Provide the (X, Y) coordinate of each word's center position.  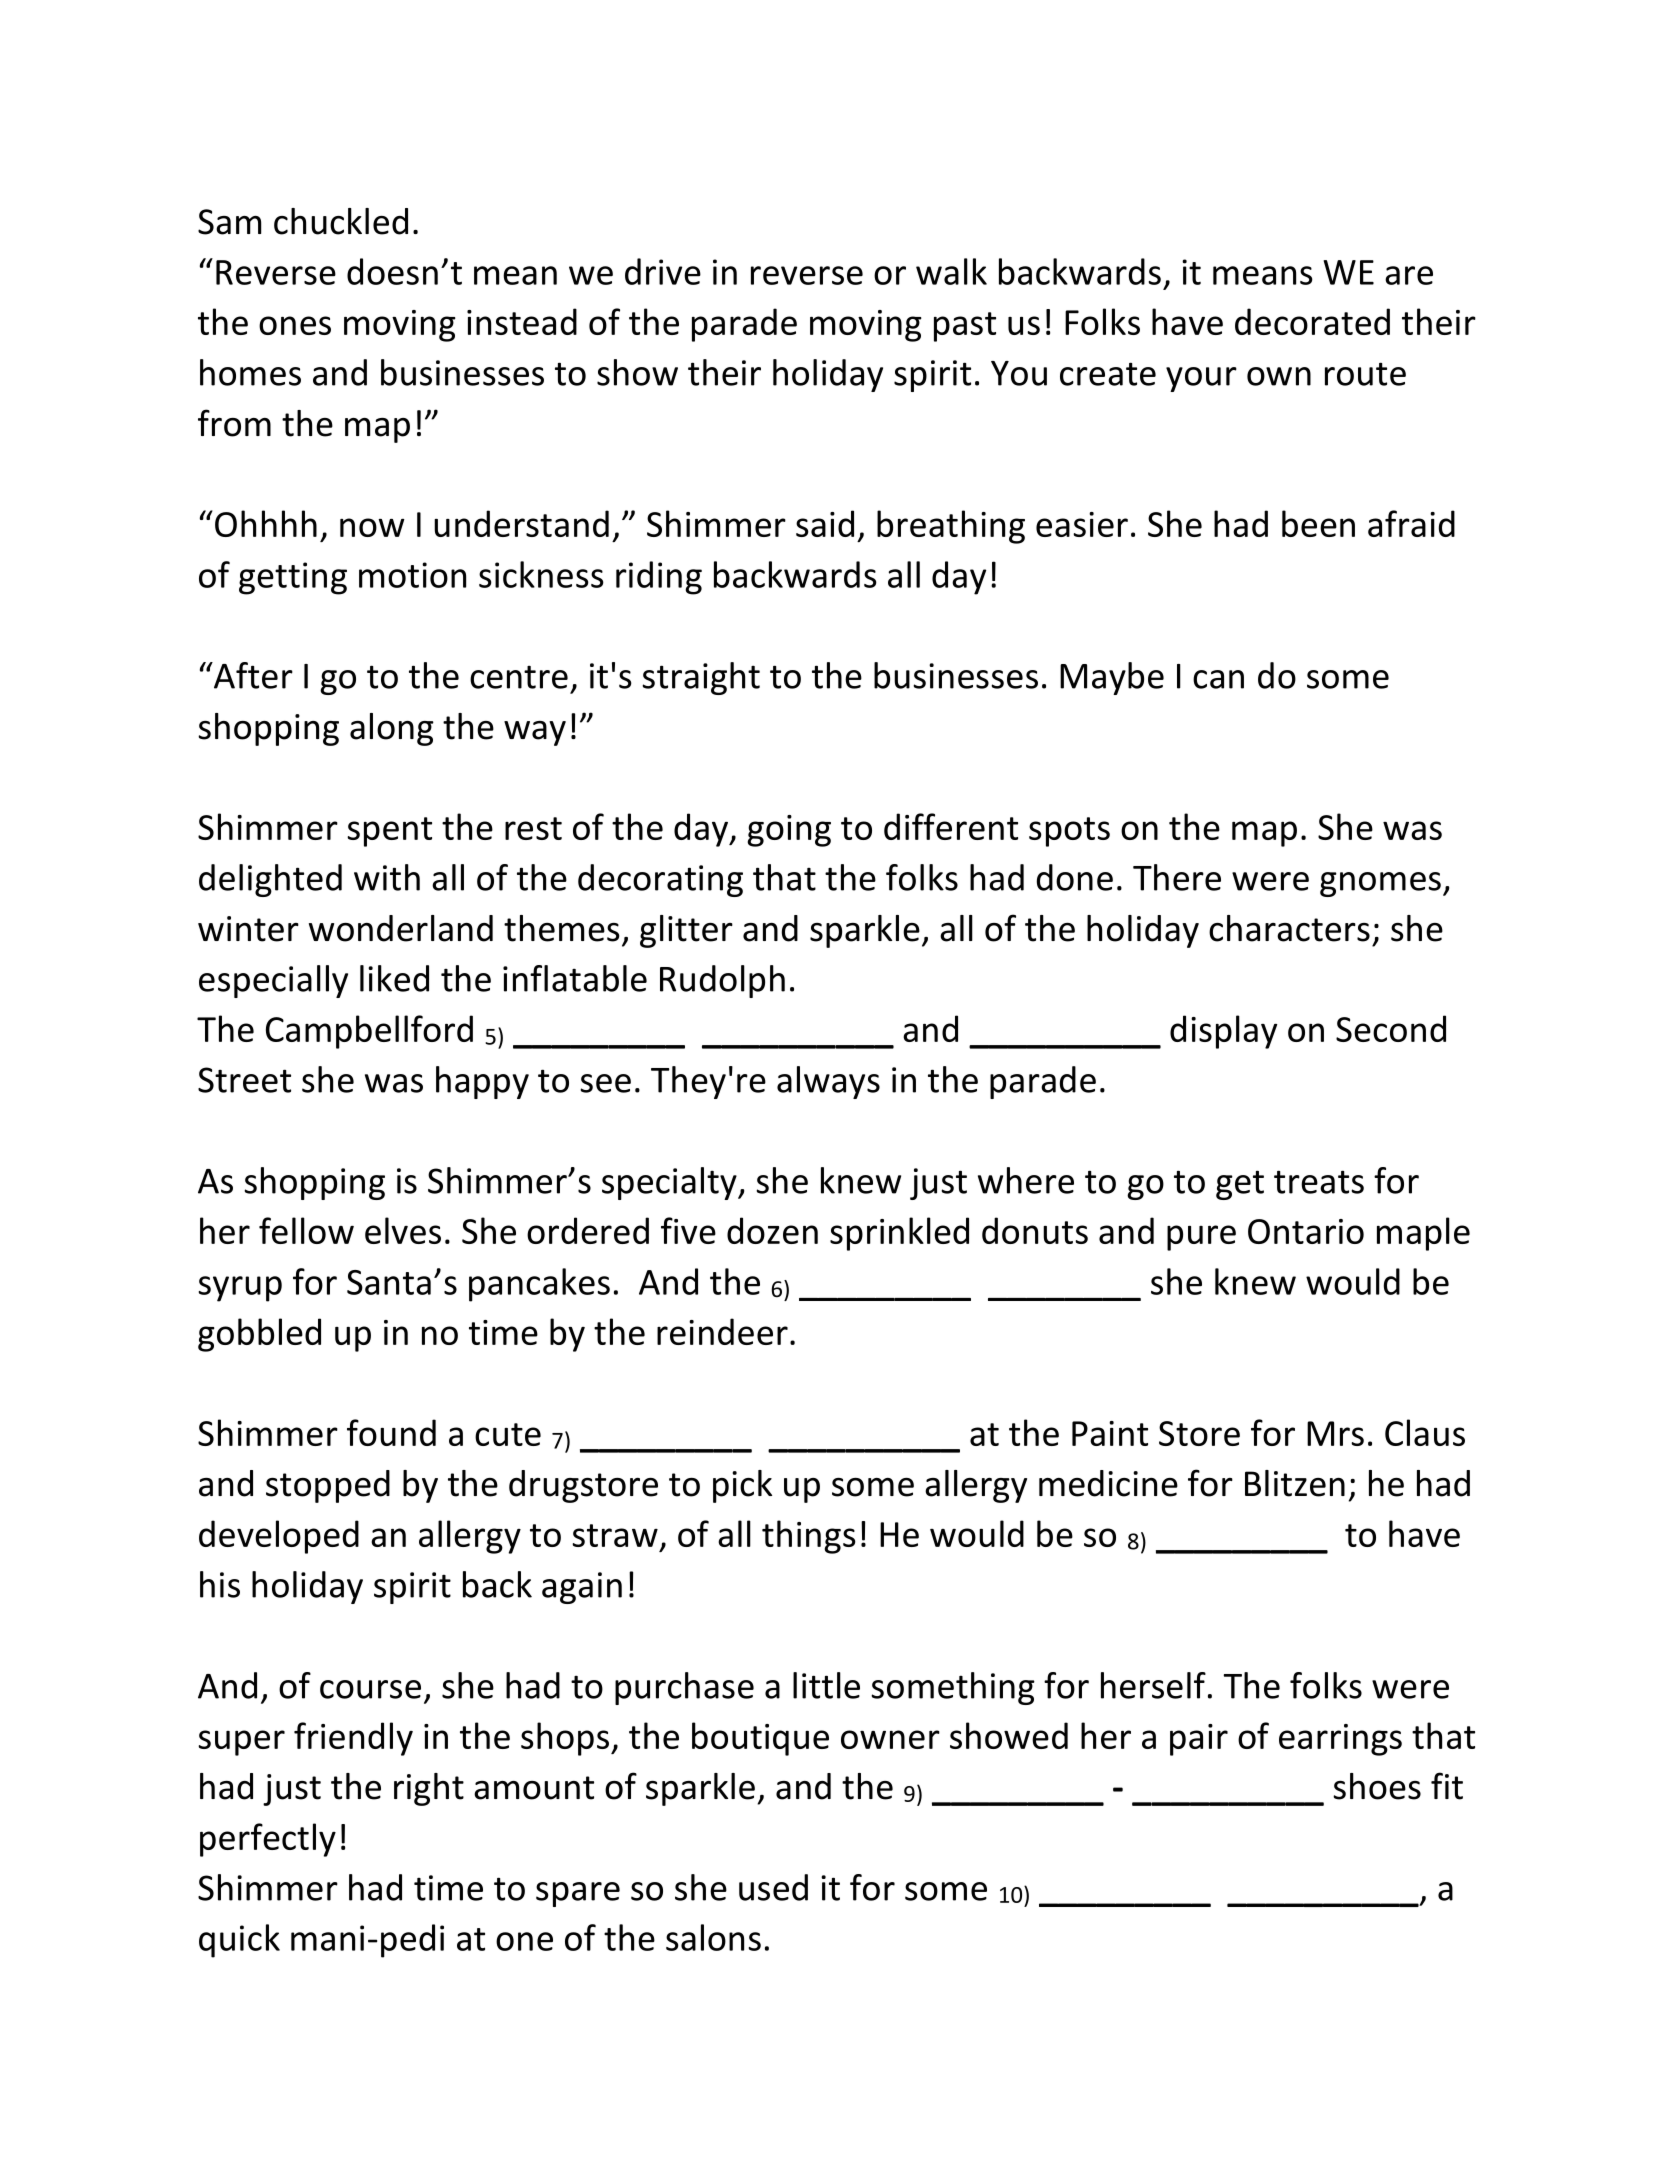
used (773, 1887)
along (392, 729)
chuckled (341, 221)
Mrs (1335, 1433)
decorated (1312, 321)
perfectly (268, 1840)
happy (482, 1082)
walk (951, 271)
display (1223, 1032)
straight (701, 678)
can (1218, 679)
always (828, 1082)
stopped (328, 1486)
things (809, 1537)
